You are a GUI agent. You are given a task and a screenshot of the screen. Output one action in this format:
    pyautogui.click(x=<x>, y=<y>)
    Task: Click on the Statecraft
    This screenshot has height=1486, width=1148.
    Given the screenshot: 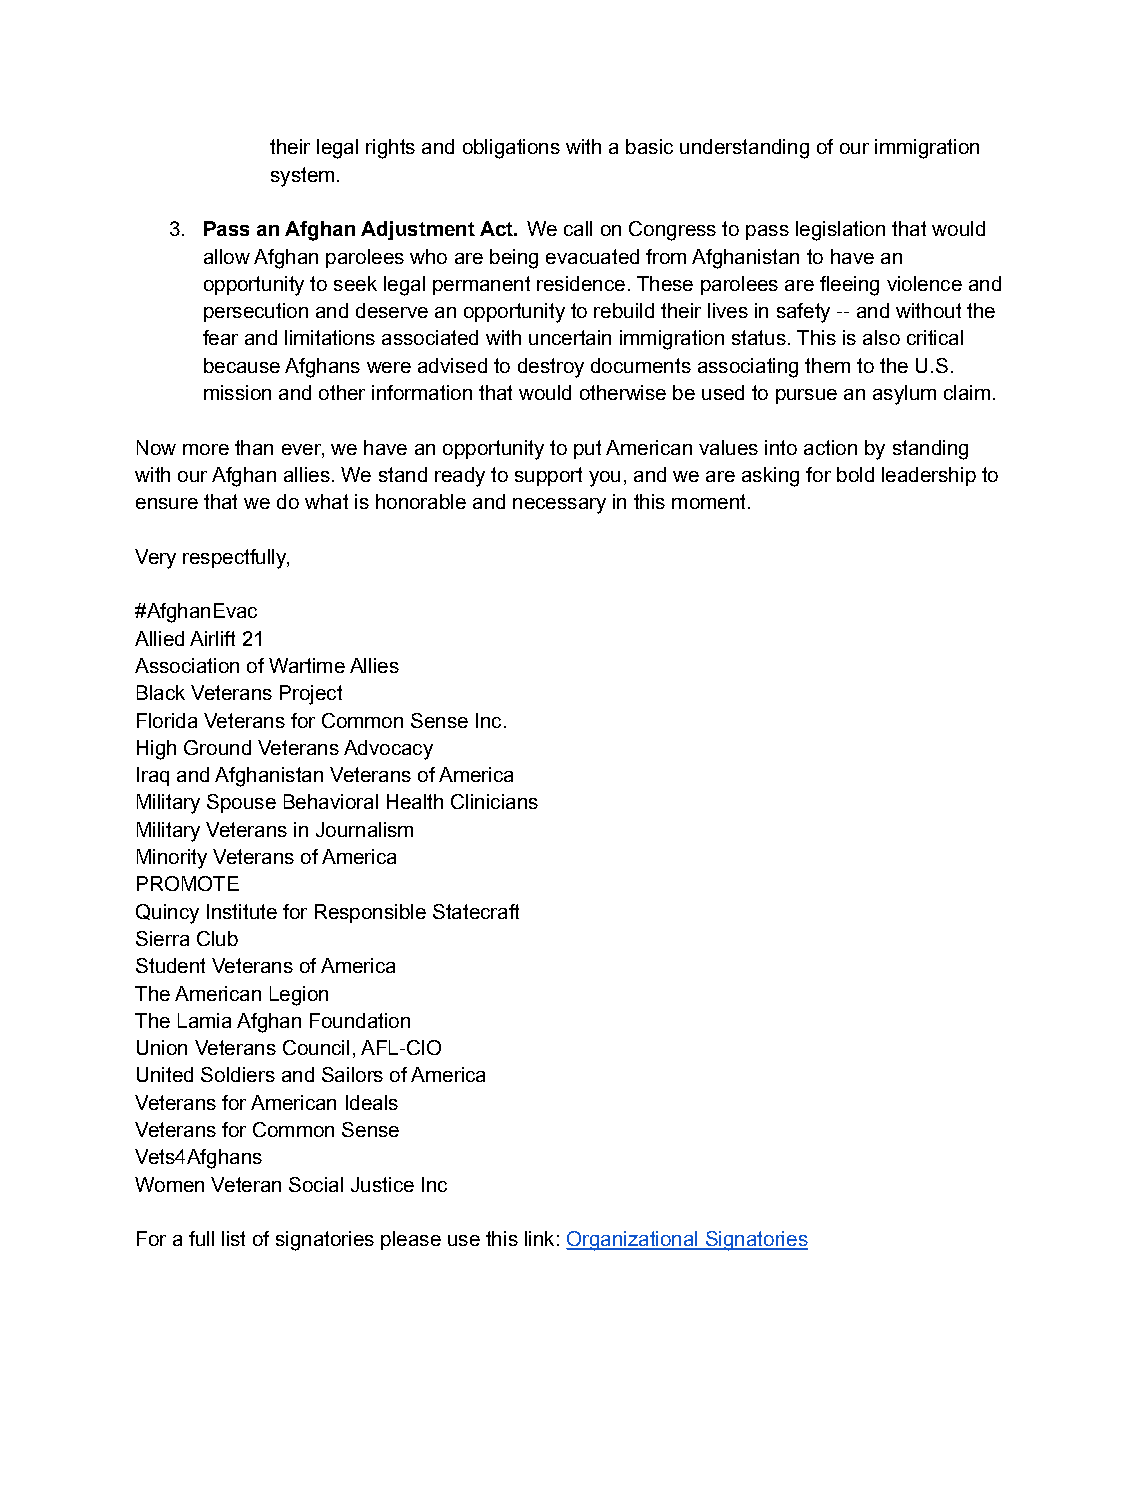 What is the action you would take?
    pyautogui.click(x=476, y=911)
